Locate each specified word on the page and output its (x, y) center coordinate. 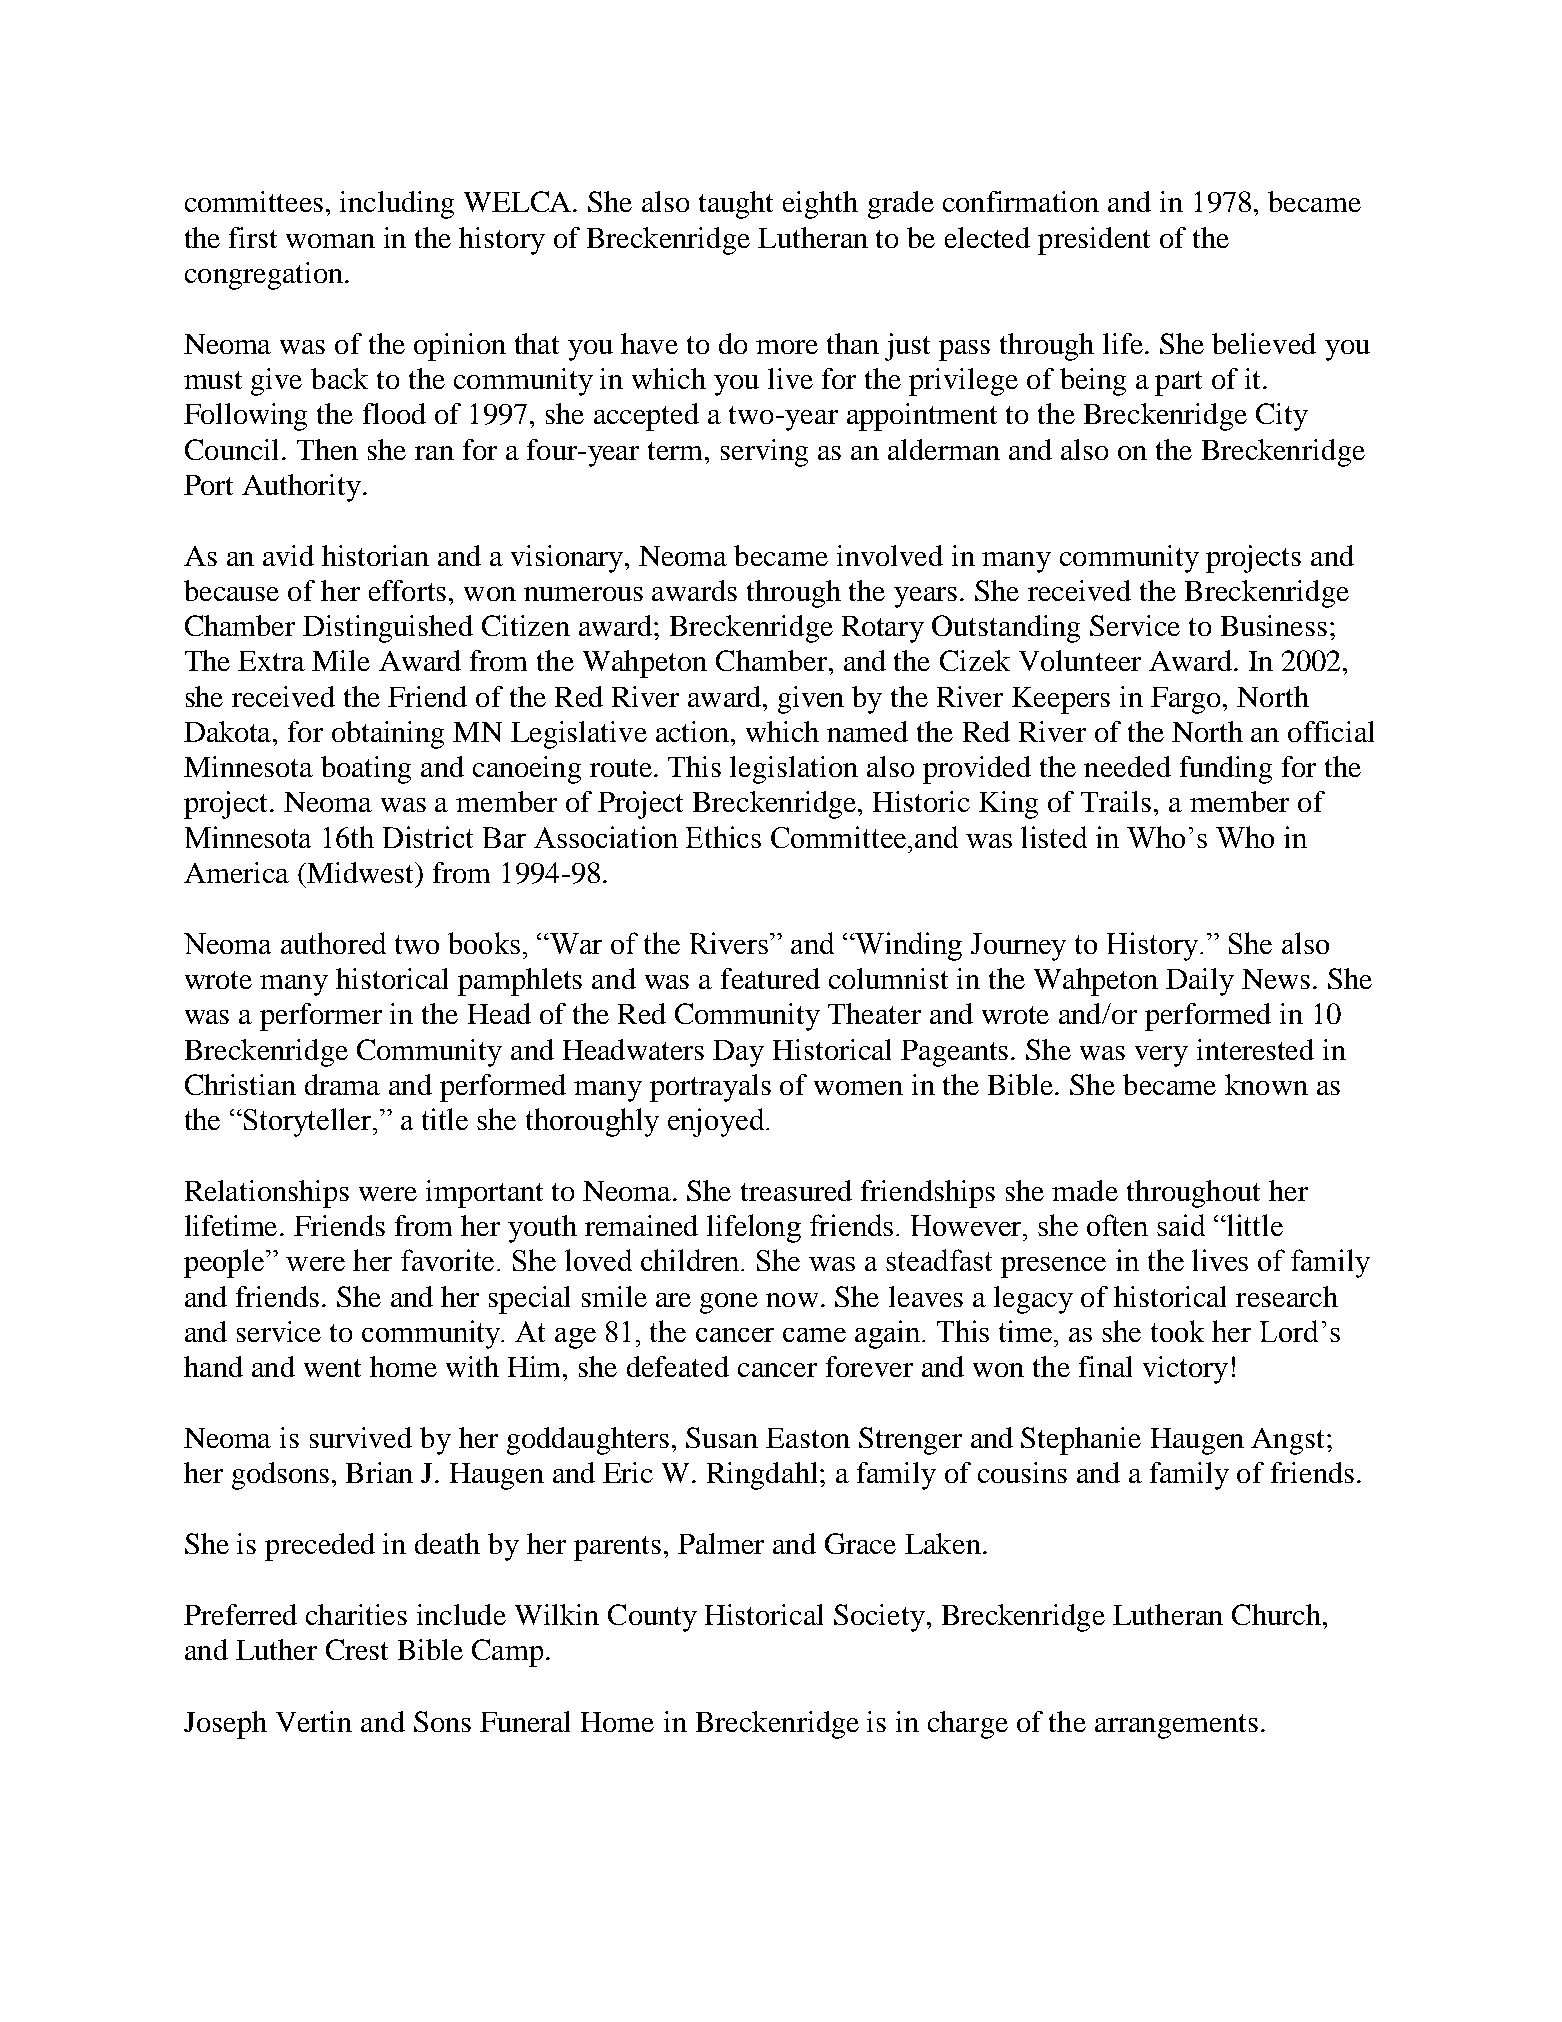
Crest (357, 1649)
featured (770, 978)
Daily (1200, 982)
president (1094, 241)
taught (736, 205)
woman (330, 241)
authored (333, 943)
